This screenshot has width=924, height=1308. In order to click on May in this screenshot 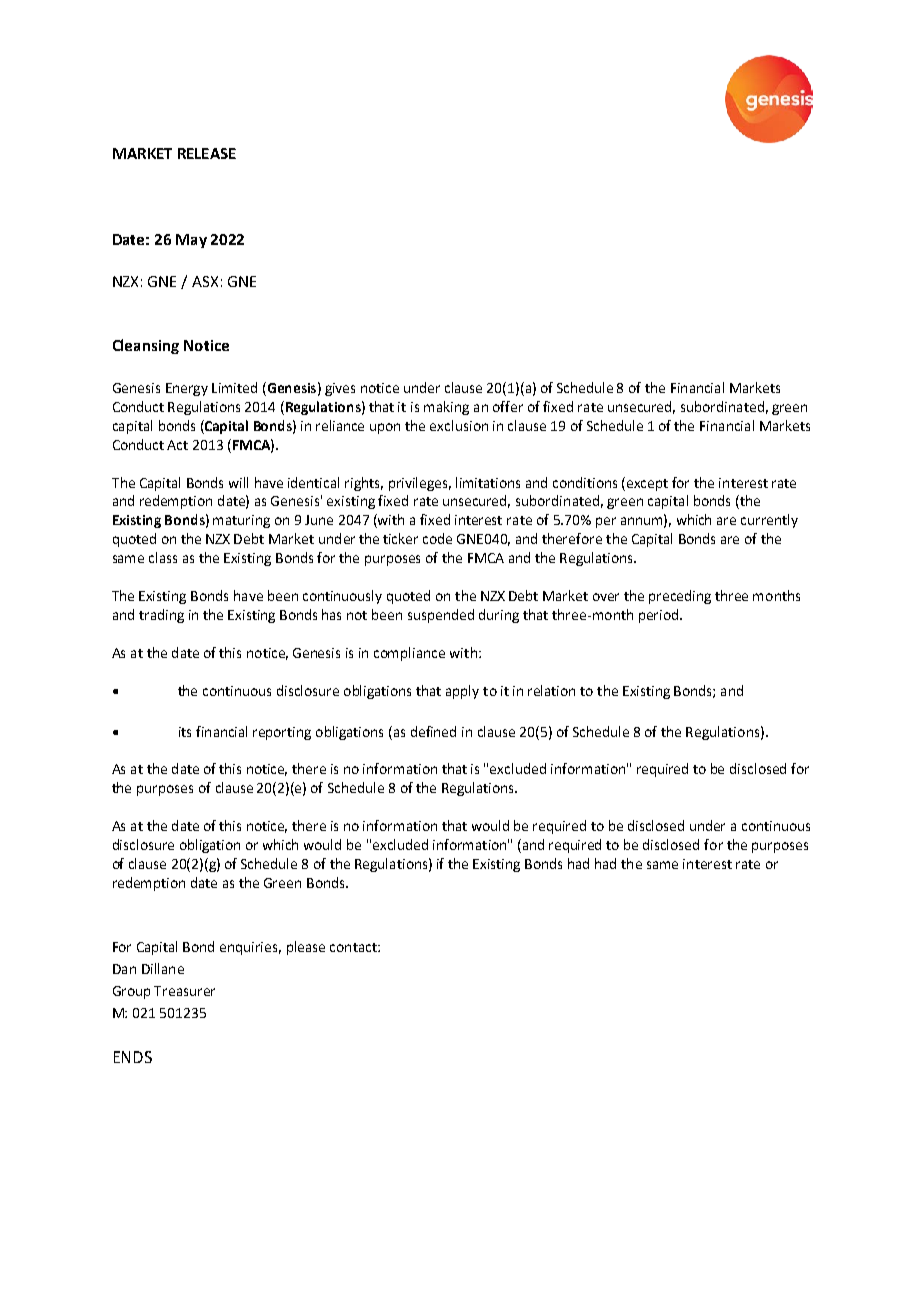, I will do `click(191, 241)`.
